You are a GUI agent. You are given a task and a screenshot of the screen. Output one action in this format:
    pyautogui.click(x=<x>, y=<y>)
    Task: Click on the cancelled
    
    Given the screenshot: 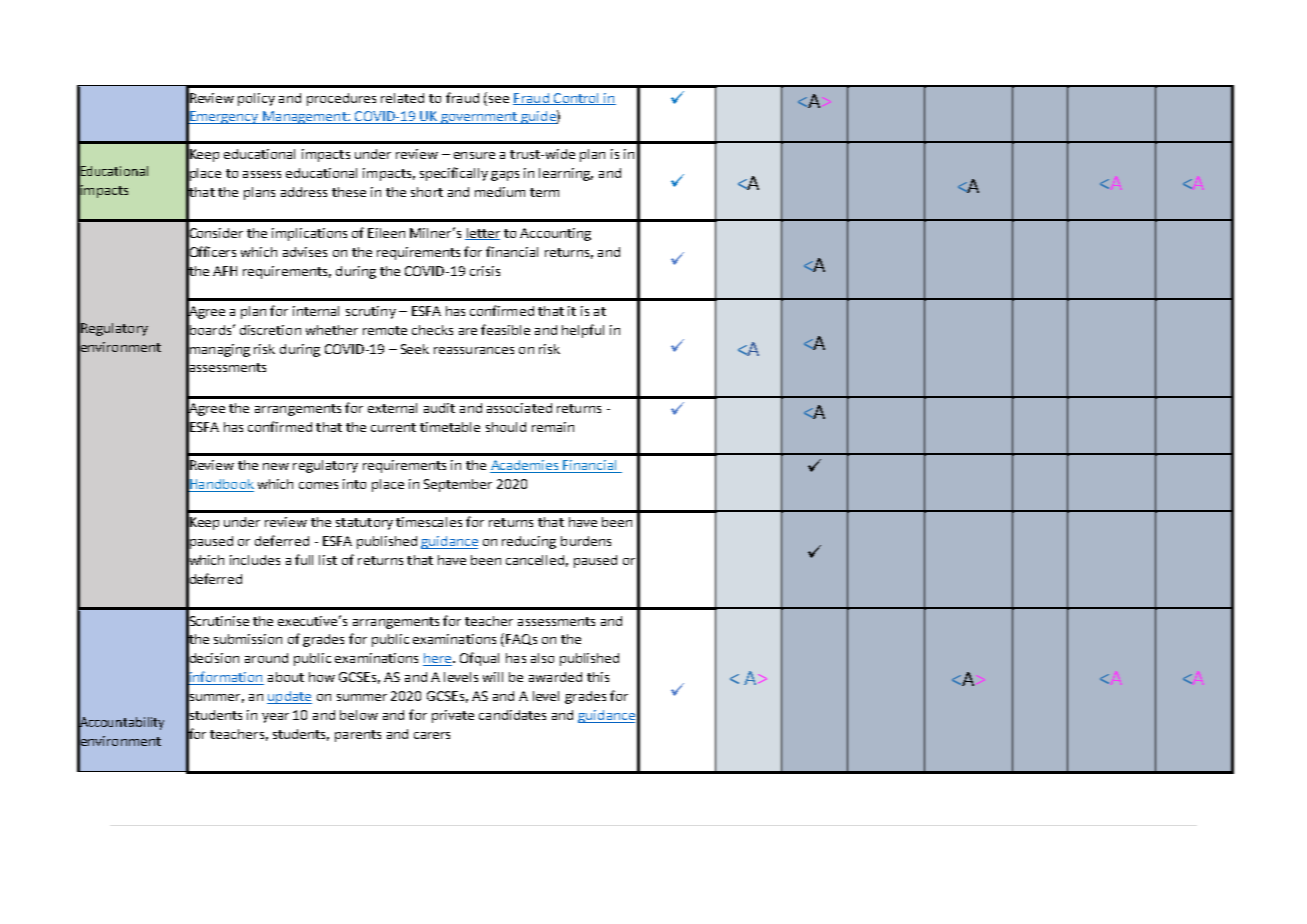 What is the action you would take?
    pyautogui.click(x=535, y=560)
